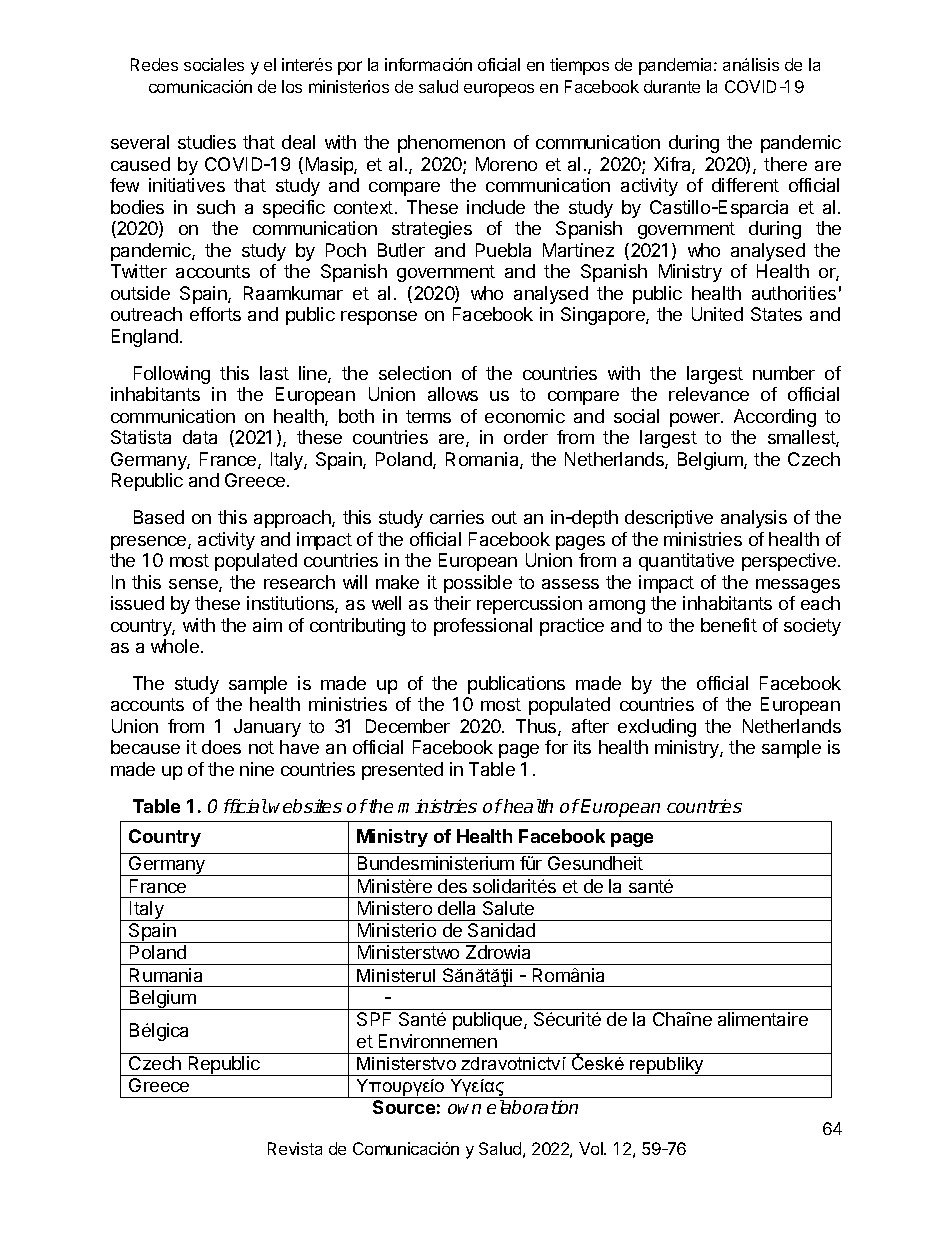 The height and width of the image is (1233, 952). What do you see at coordinates (717, 314) in the image?
I see `United` at bounding box center [717, 314].
